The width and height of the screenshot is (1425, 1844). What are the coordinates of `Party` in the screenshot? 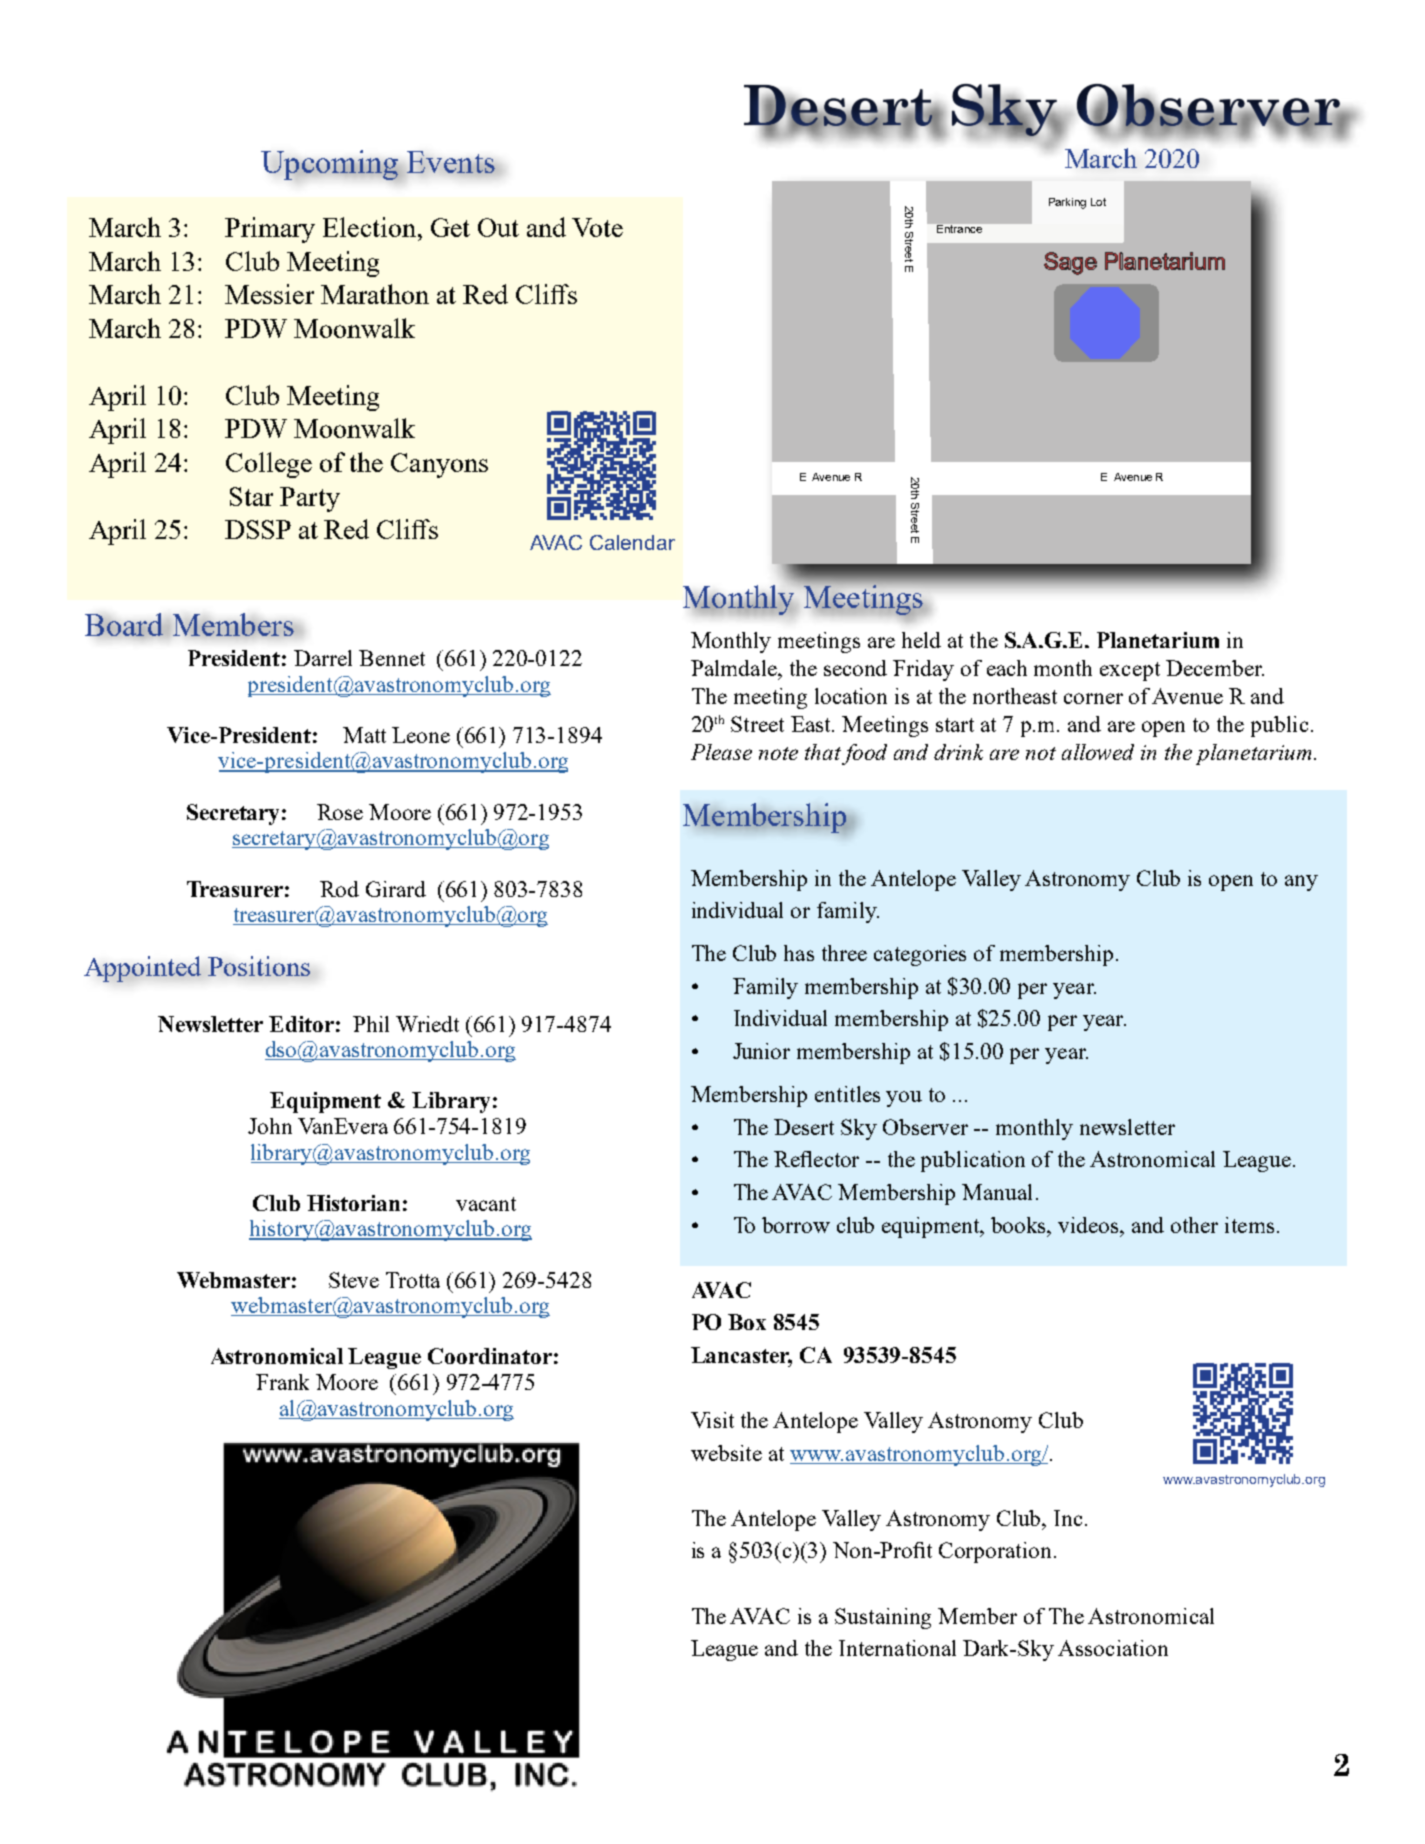 It's located at (310, 499).
